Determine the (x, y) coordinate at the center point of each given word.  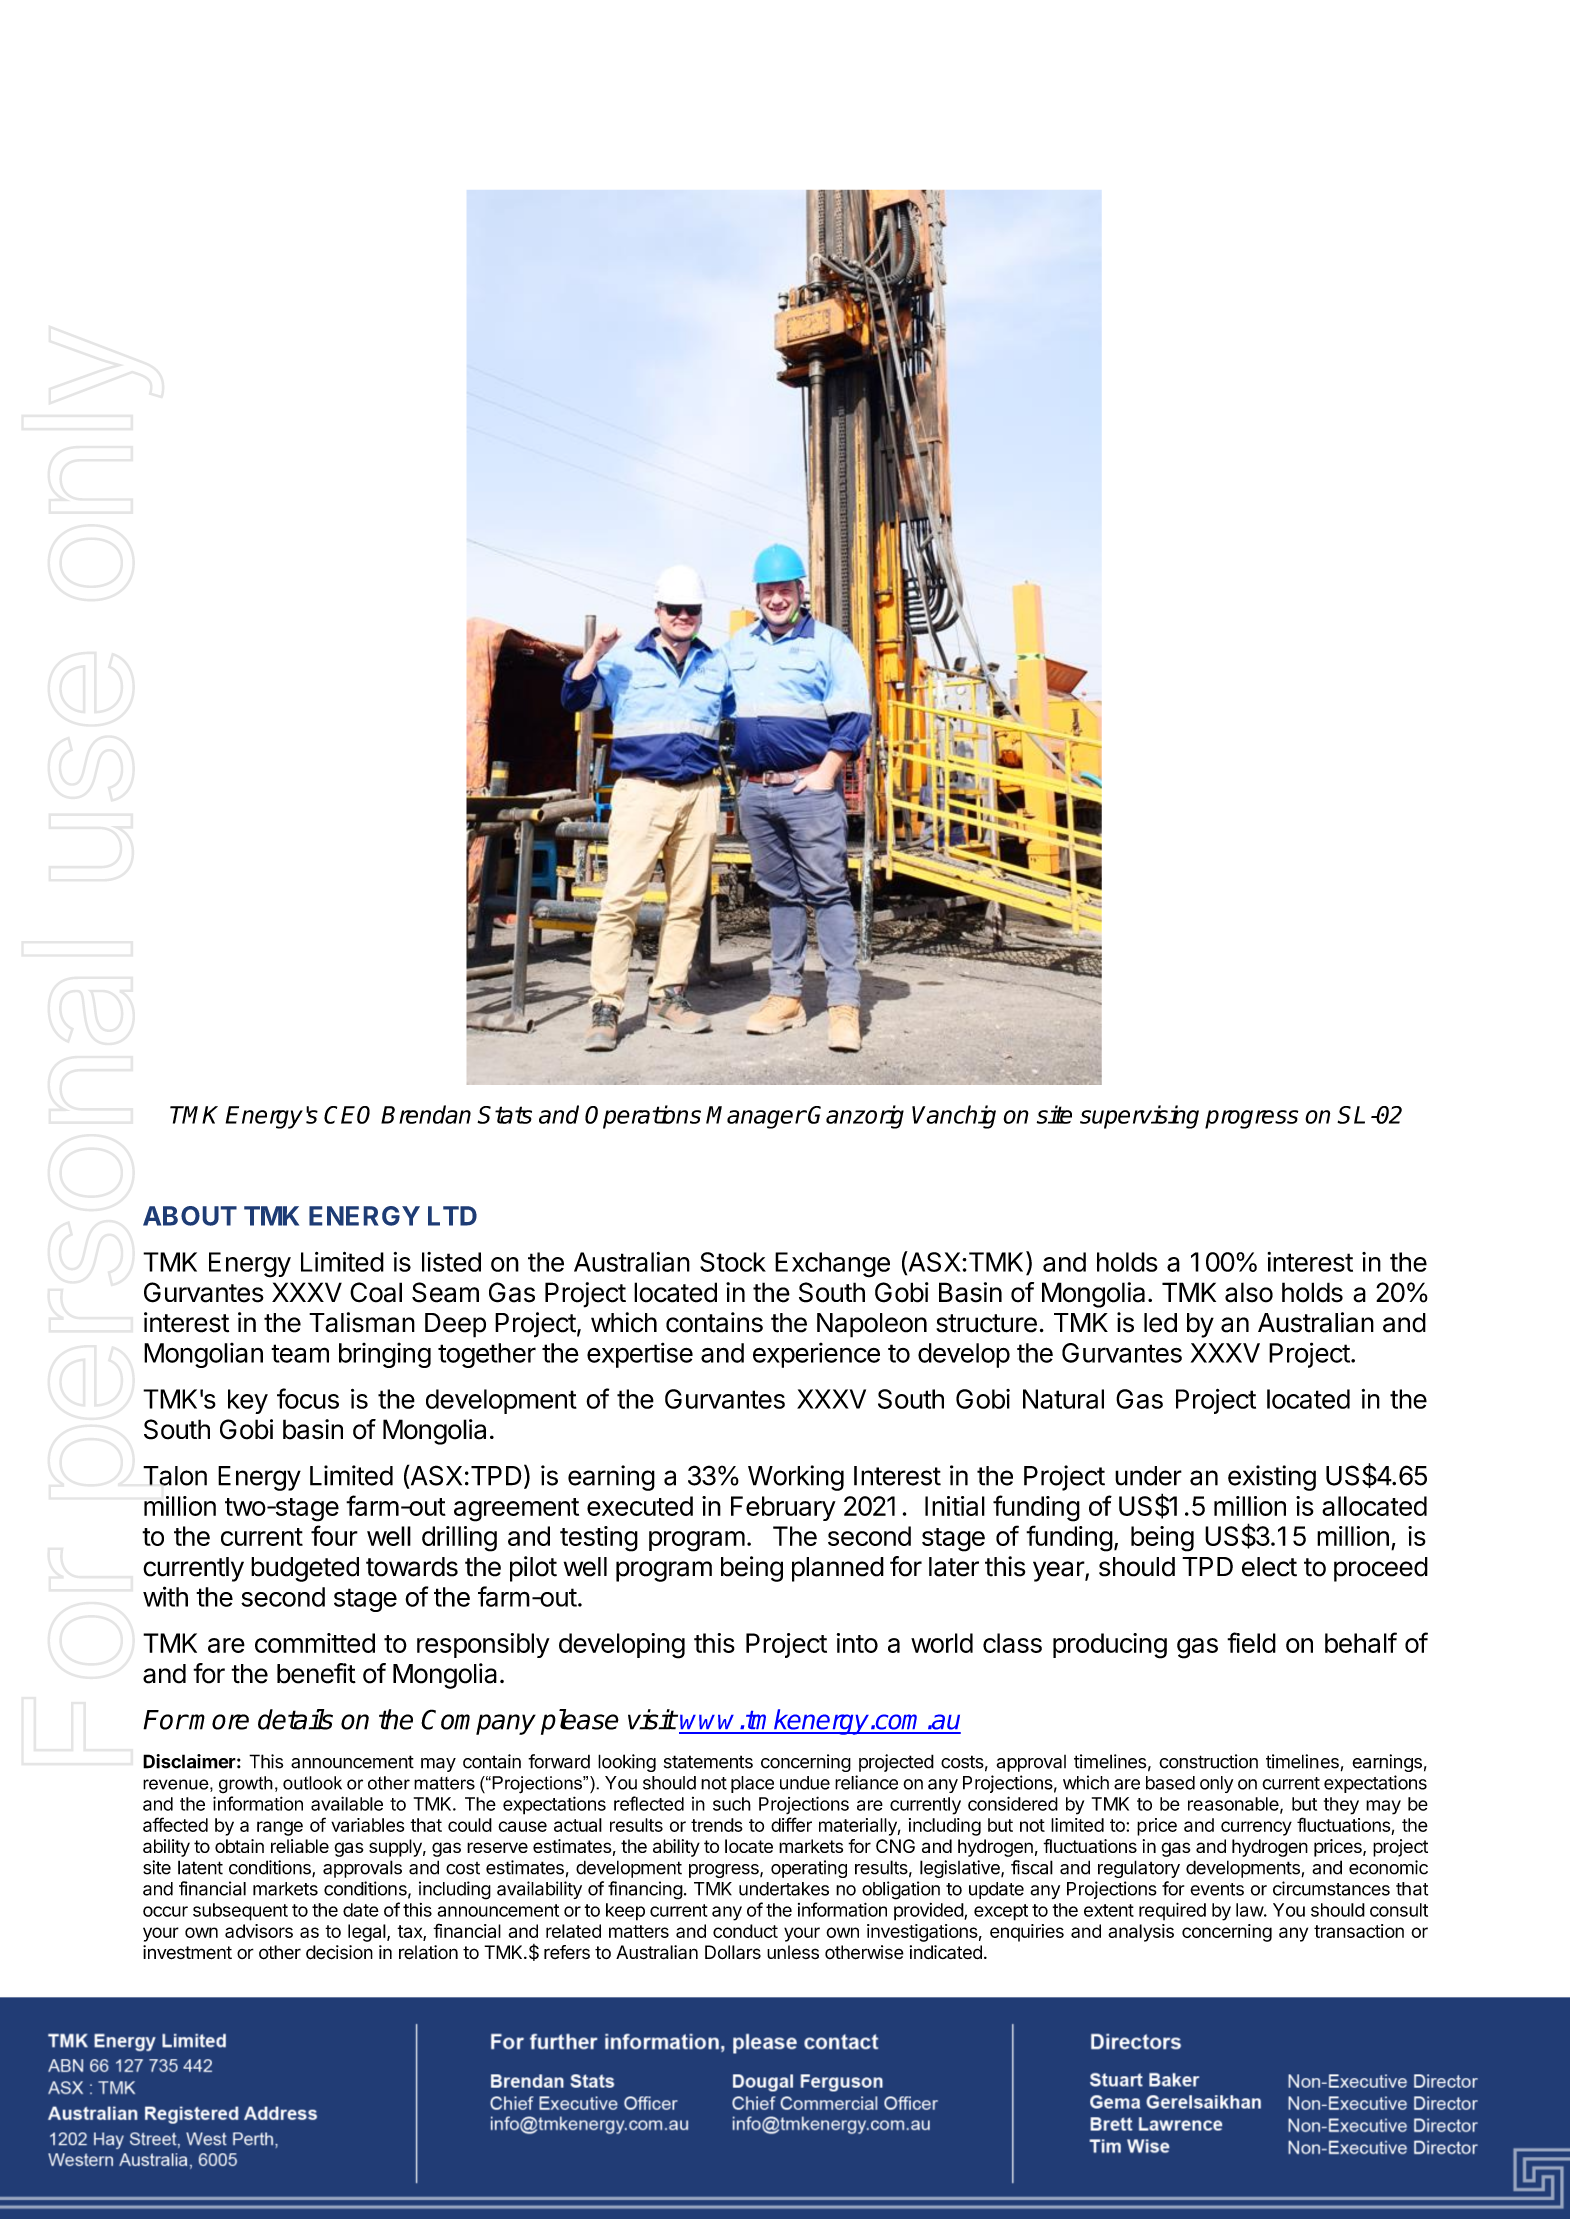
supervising (1139, 1117)
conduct (745, 1931)
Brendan (426, 1114)
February (783, 1508)
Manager (756, 1117)
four (334, 1535)
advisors (259, 1931)
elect (1269, 1567)
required (1172, 1911)
